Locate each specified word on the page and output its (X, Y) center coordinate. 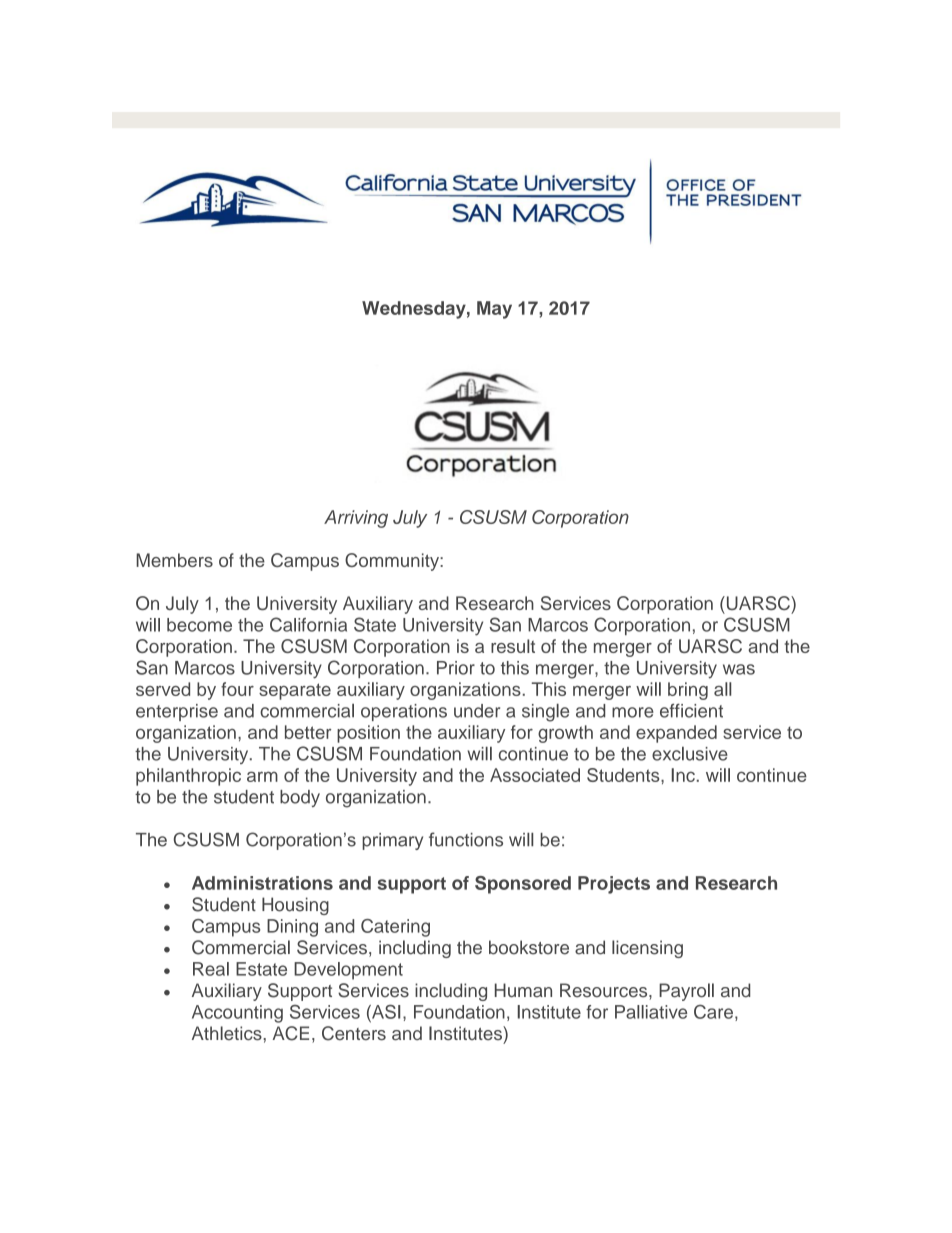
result (513, 646)
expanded (676, 734)
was (739, 669)
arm (262, 776)
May (494, 310)
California (308, 624)
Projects (614, 885)
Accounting (237, 1014)
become (199, 625)
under (477, 711)
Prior (456, 668)
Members (174, 560)
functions (466, 839)
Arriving (356, 519)
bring (688, 691)
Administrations (262, 883)
